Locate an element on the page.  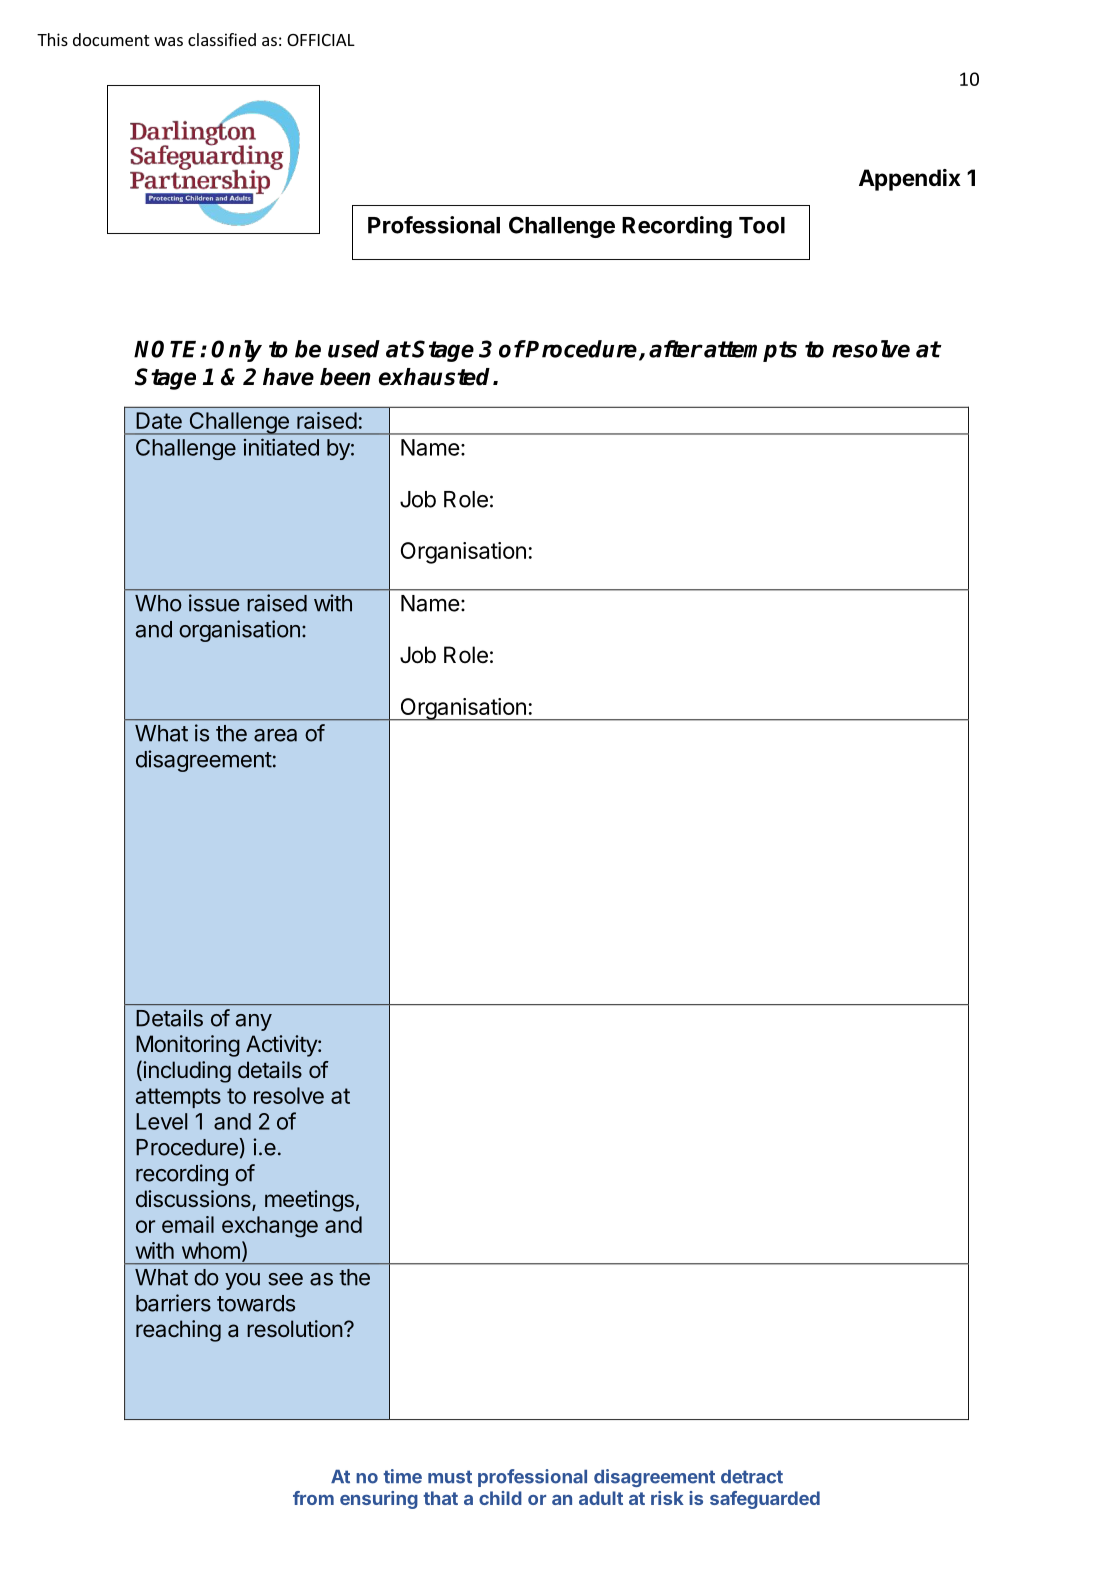
OFFICIAL is located at coordinates (321, 40).
